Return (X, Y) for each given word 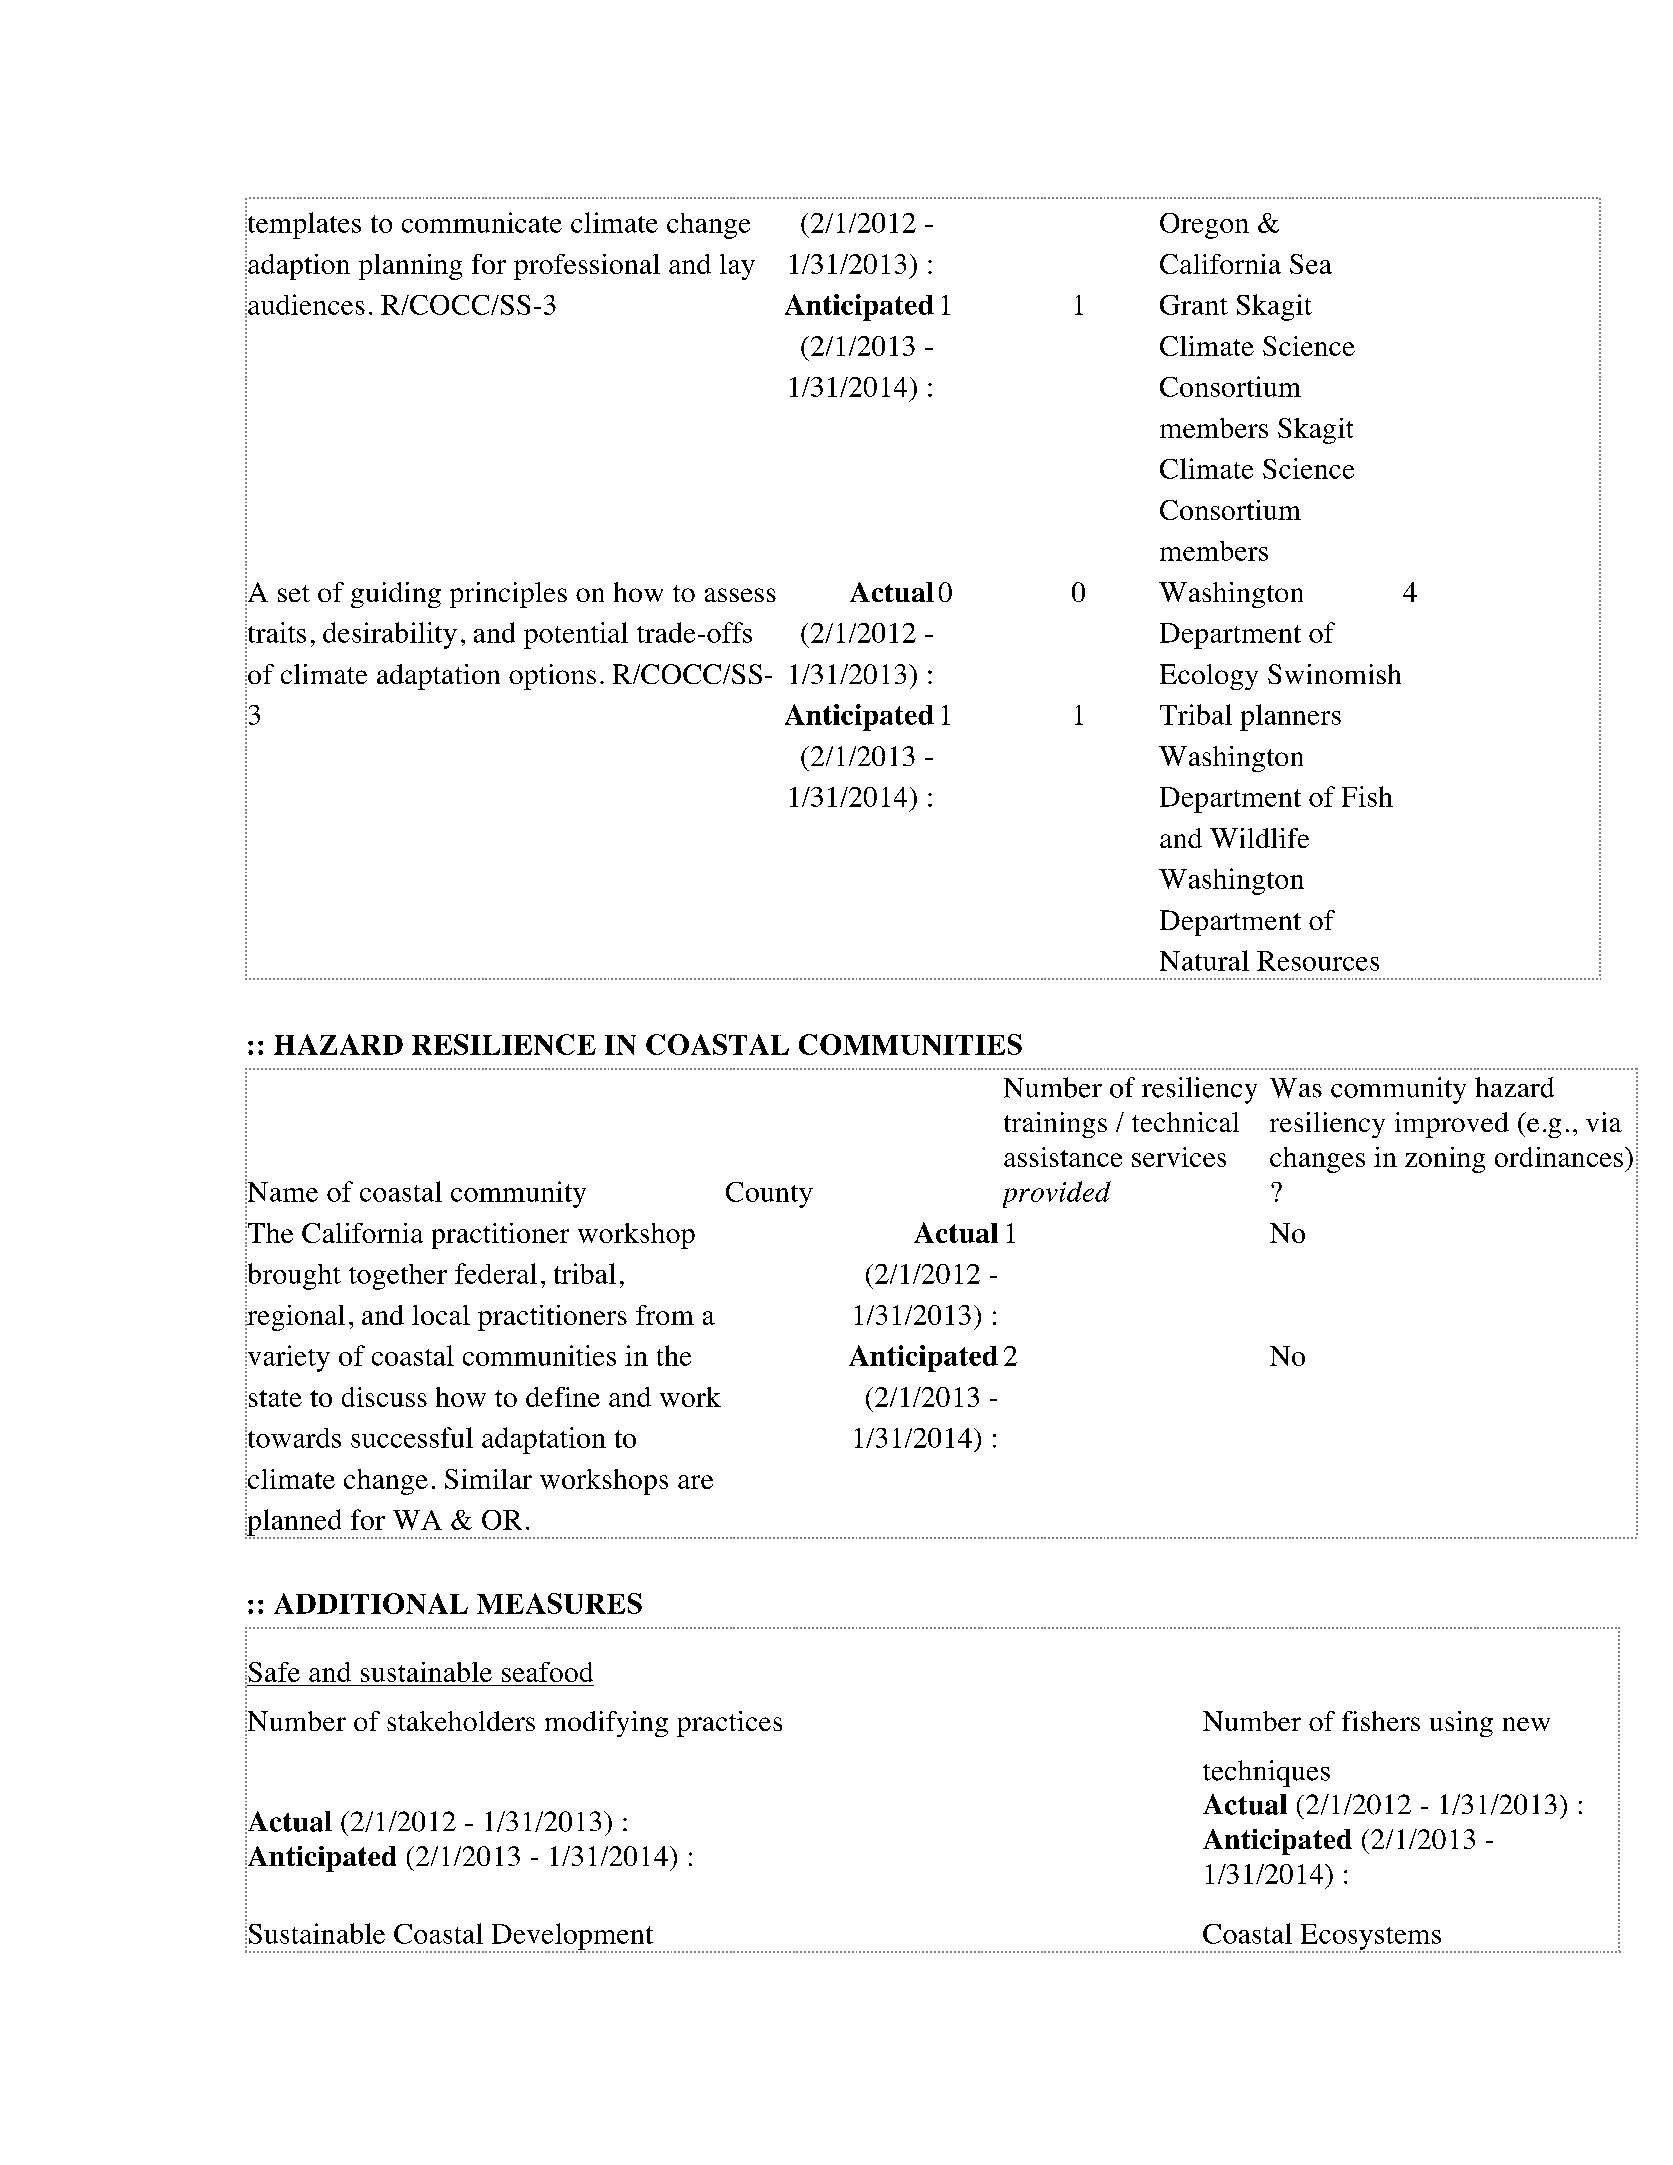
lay (737, 267)
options (552, 677)
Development (572, 1937)
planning (410, 267)
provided (1057, 1194)
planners (1290, 717)
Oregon (1204, 226)
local (441, 1315)
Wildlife (1259, 838)
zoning (1445, 1160)
